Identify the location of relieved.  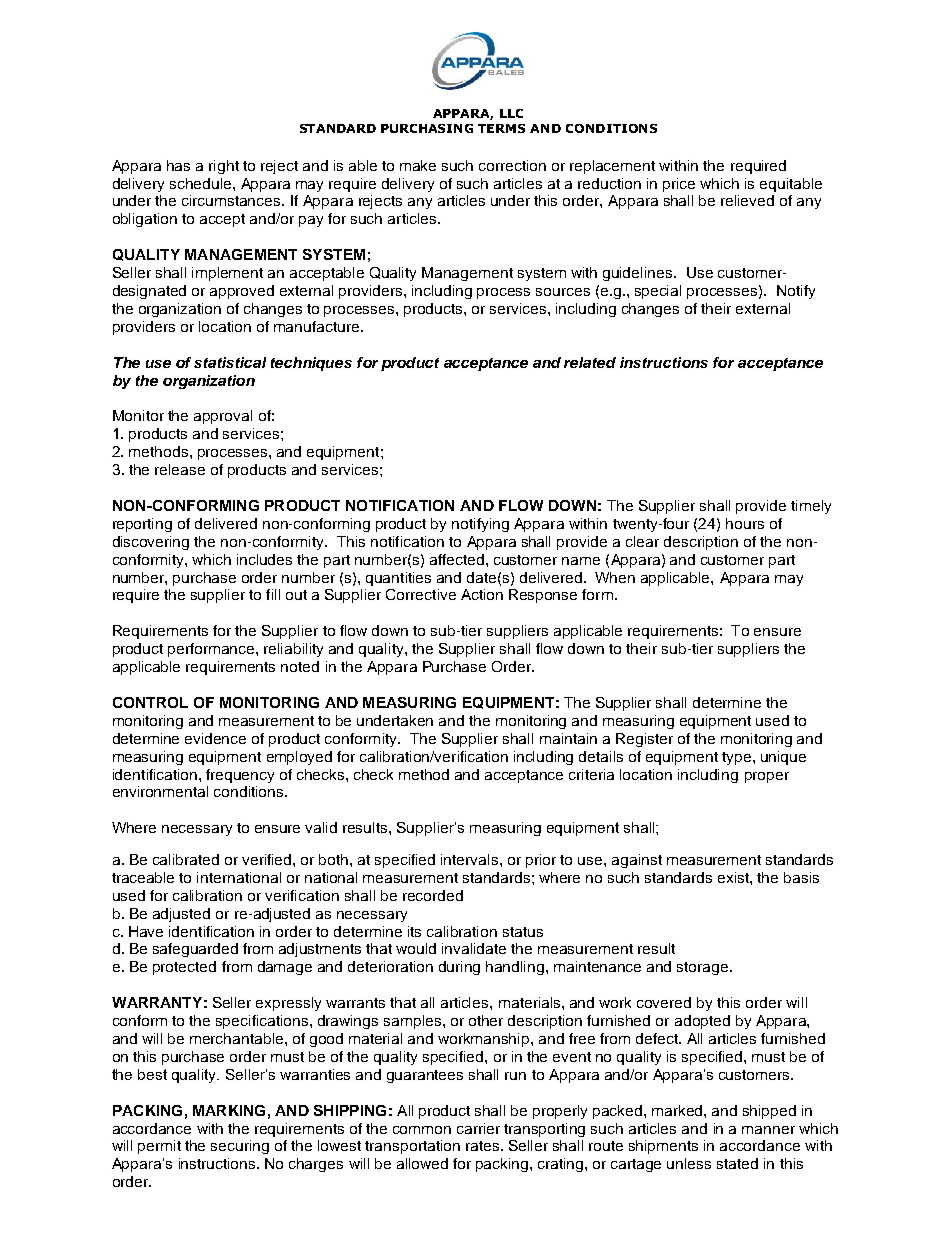
(747, 200).
